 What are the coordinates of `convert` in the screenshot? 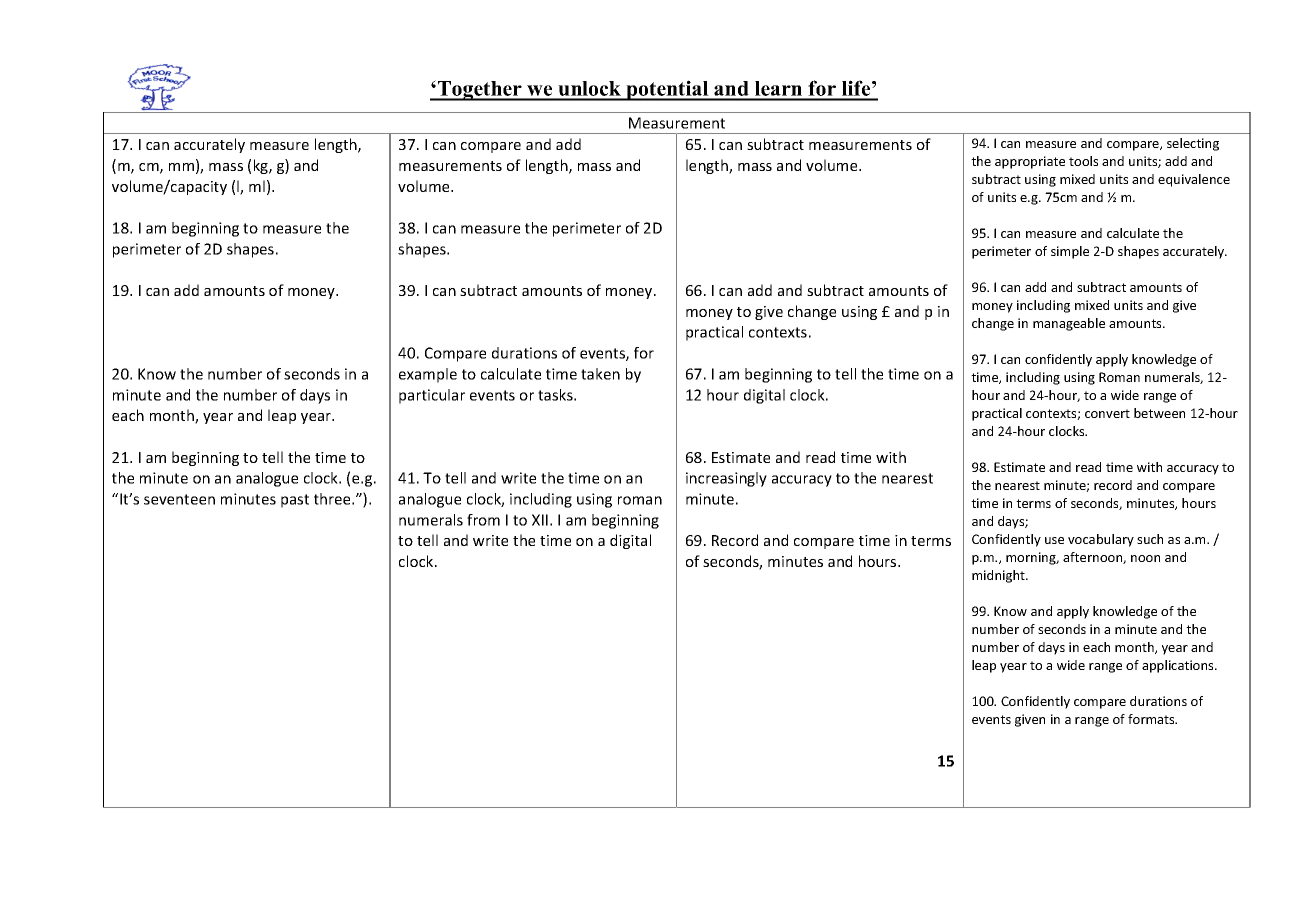 It's located at (1107, 413).
